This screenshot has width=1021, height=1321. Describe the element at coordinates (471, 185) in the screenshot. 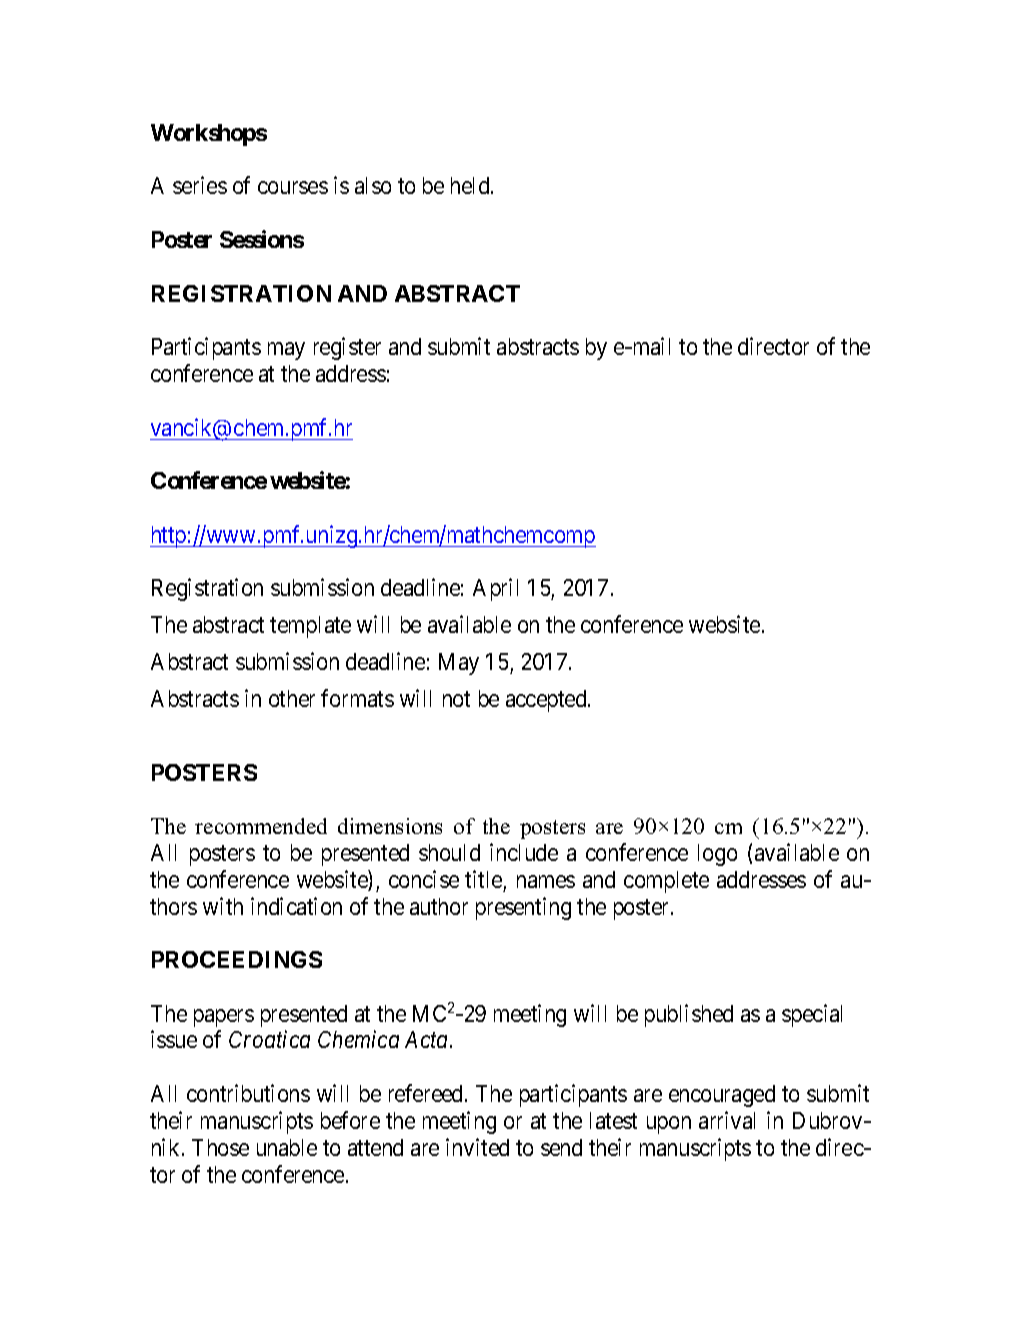

I see `held` at that location.
